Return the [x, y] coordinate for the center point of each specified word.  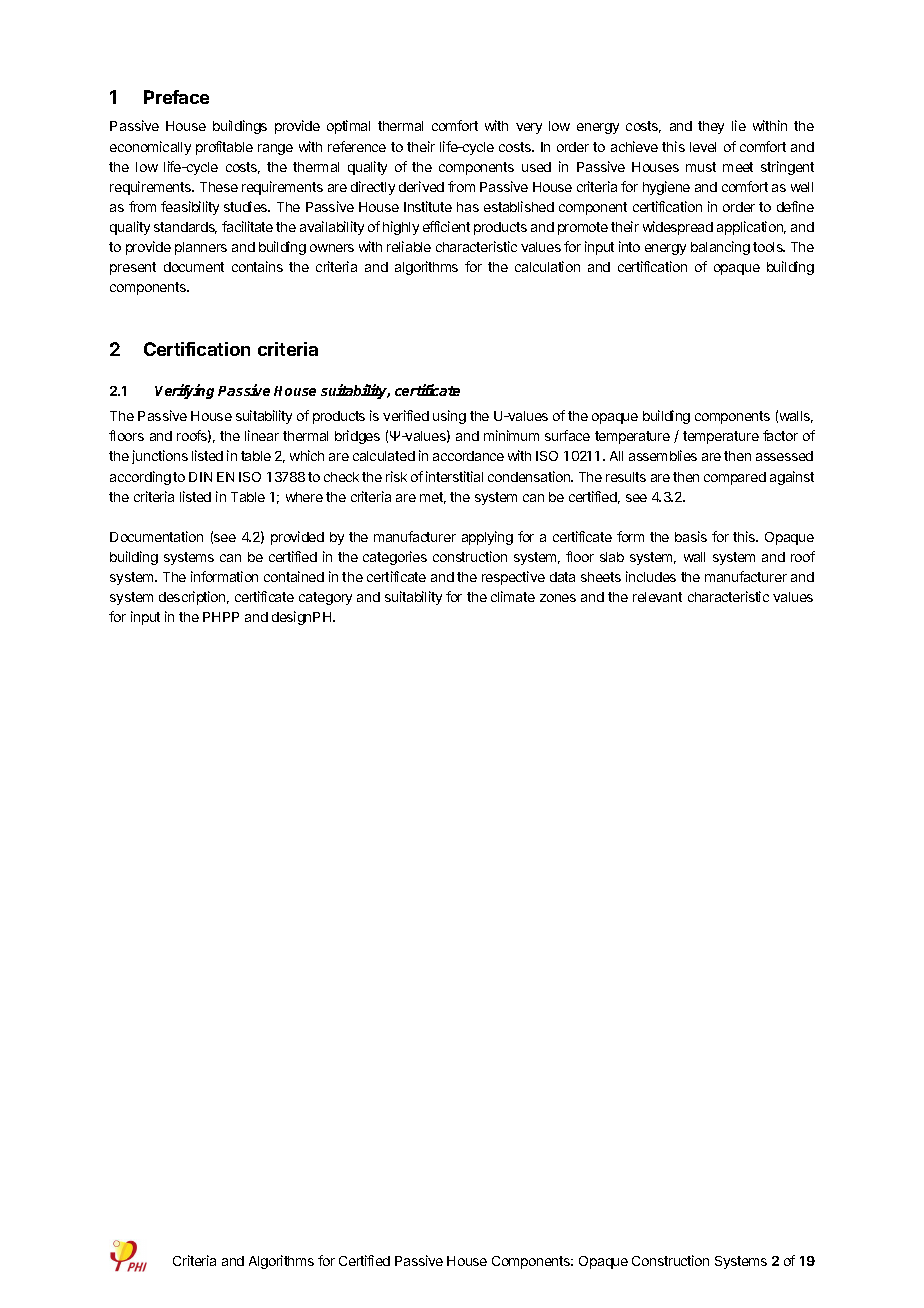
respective [513, 578]
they [711, 127]
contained [294, 576]
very [529, 128]
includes [651, 576]
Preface [176, 97]
